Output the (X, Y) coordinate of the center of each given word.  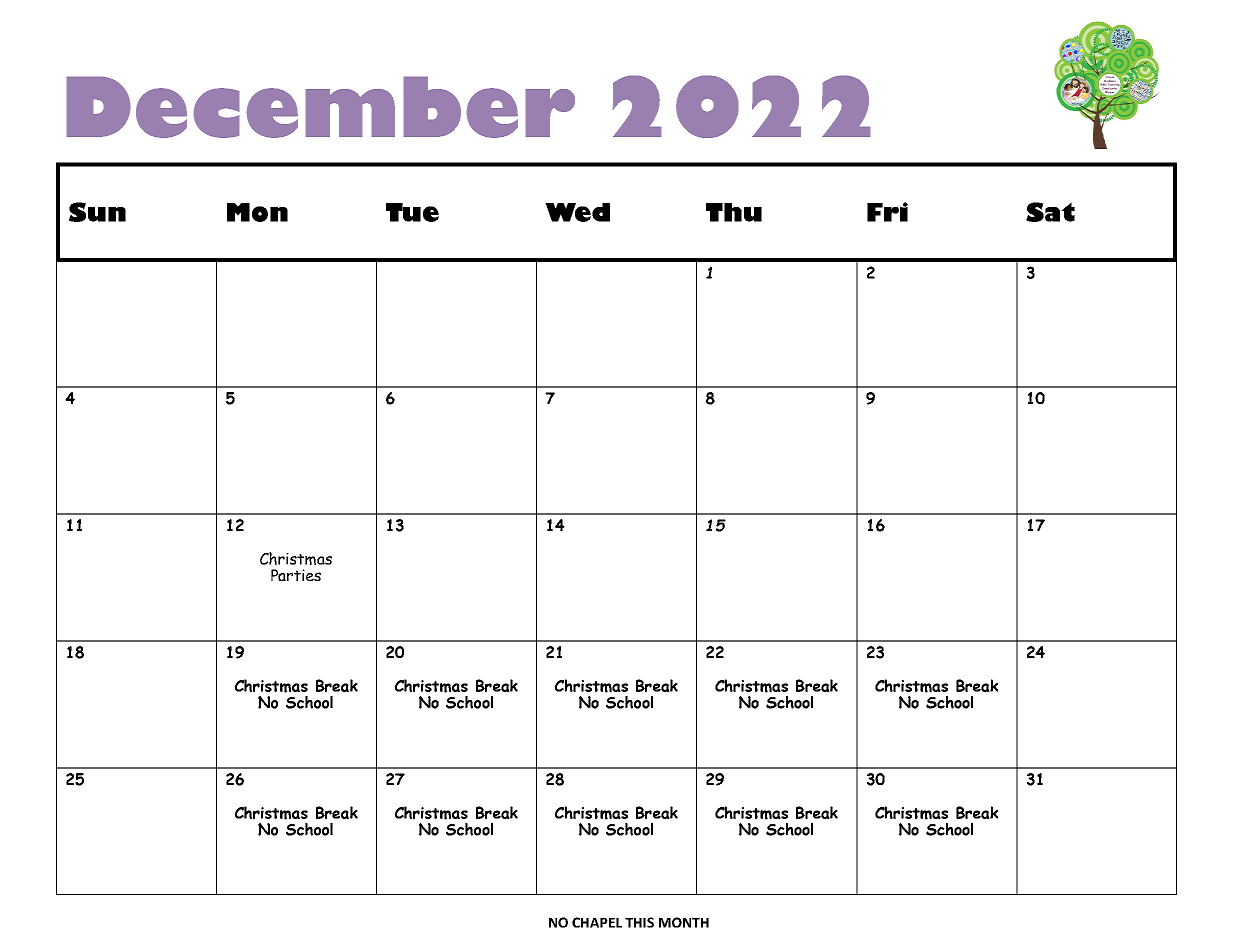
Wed (577, 212)
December (320, 107)
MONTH (684, 922)
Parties (296, 575)
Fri (887, 212)
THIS (639, 922)
